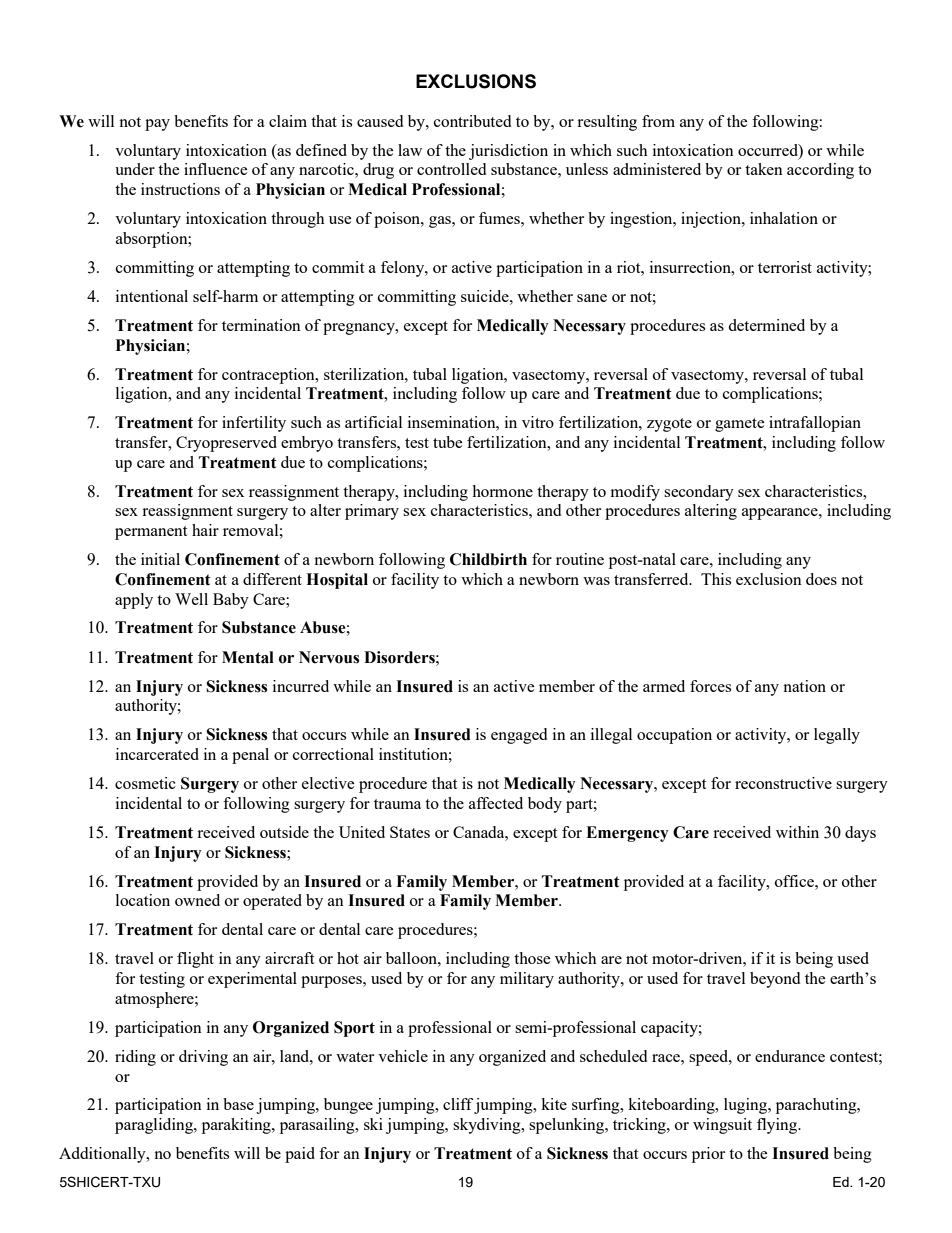  What do you see at coordinates (216, 169) in the image?
I see `influence` at bounding box center [216, 169].
